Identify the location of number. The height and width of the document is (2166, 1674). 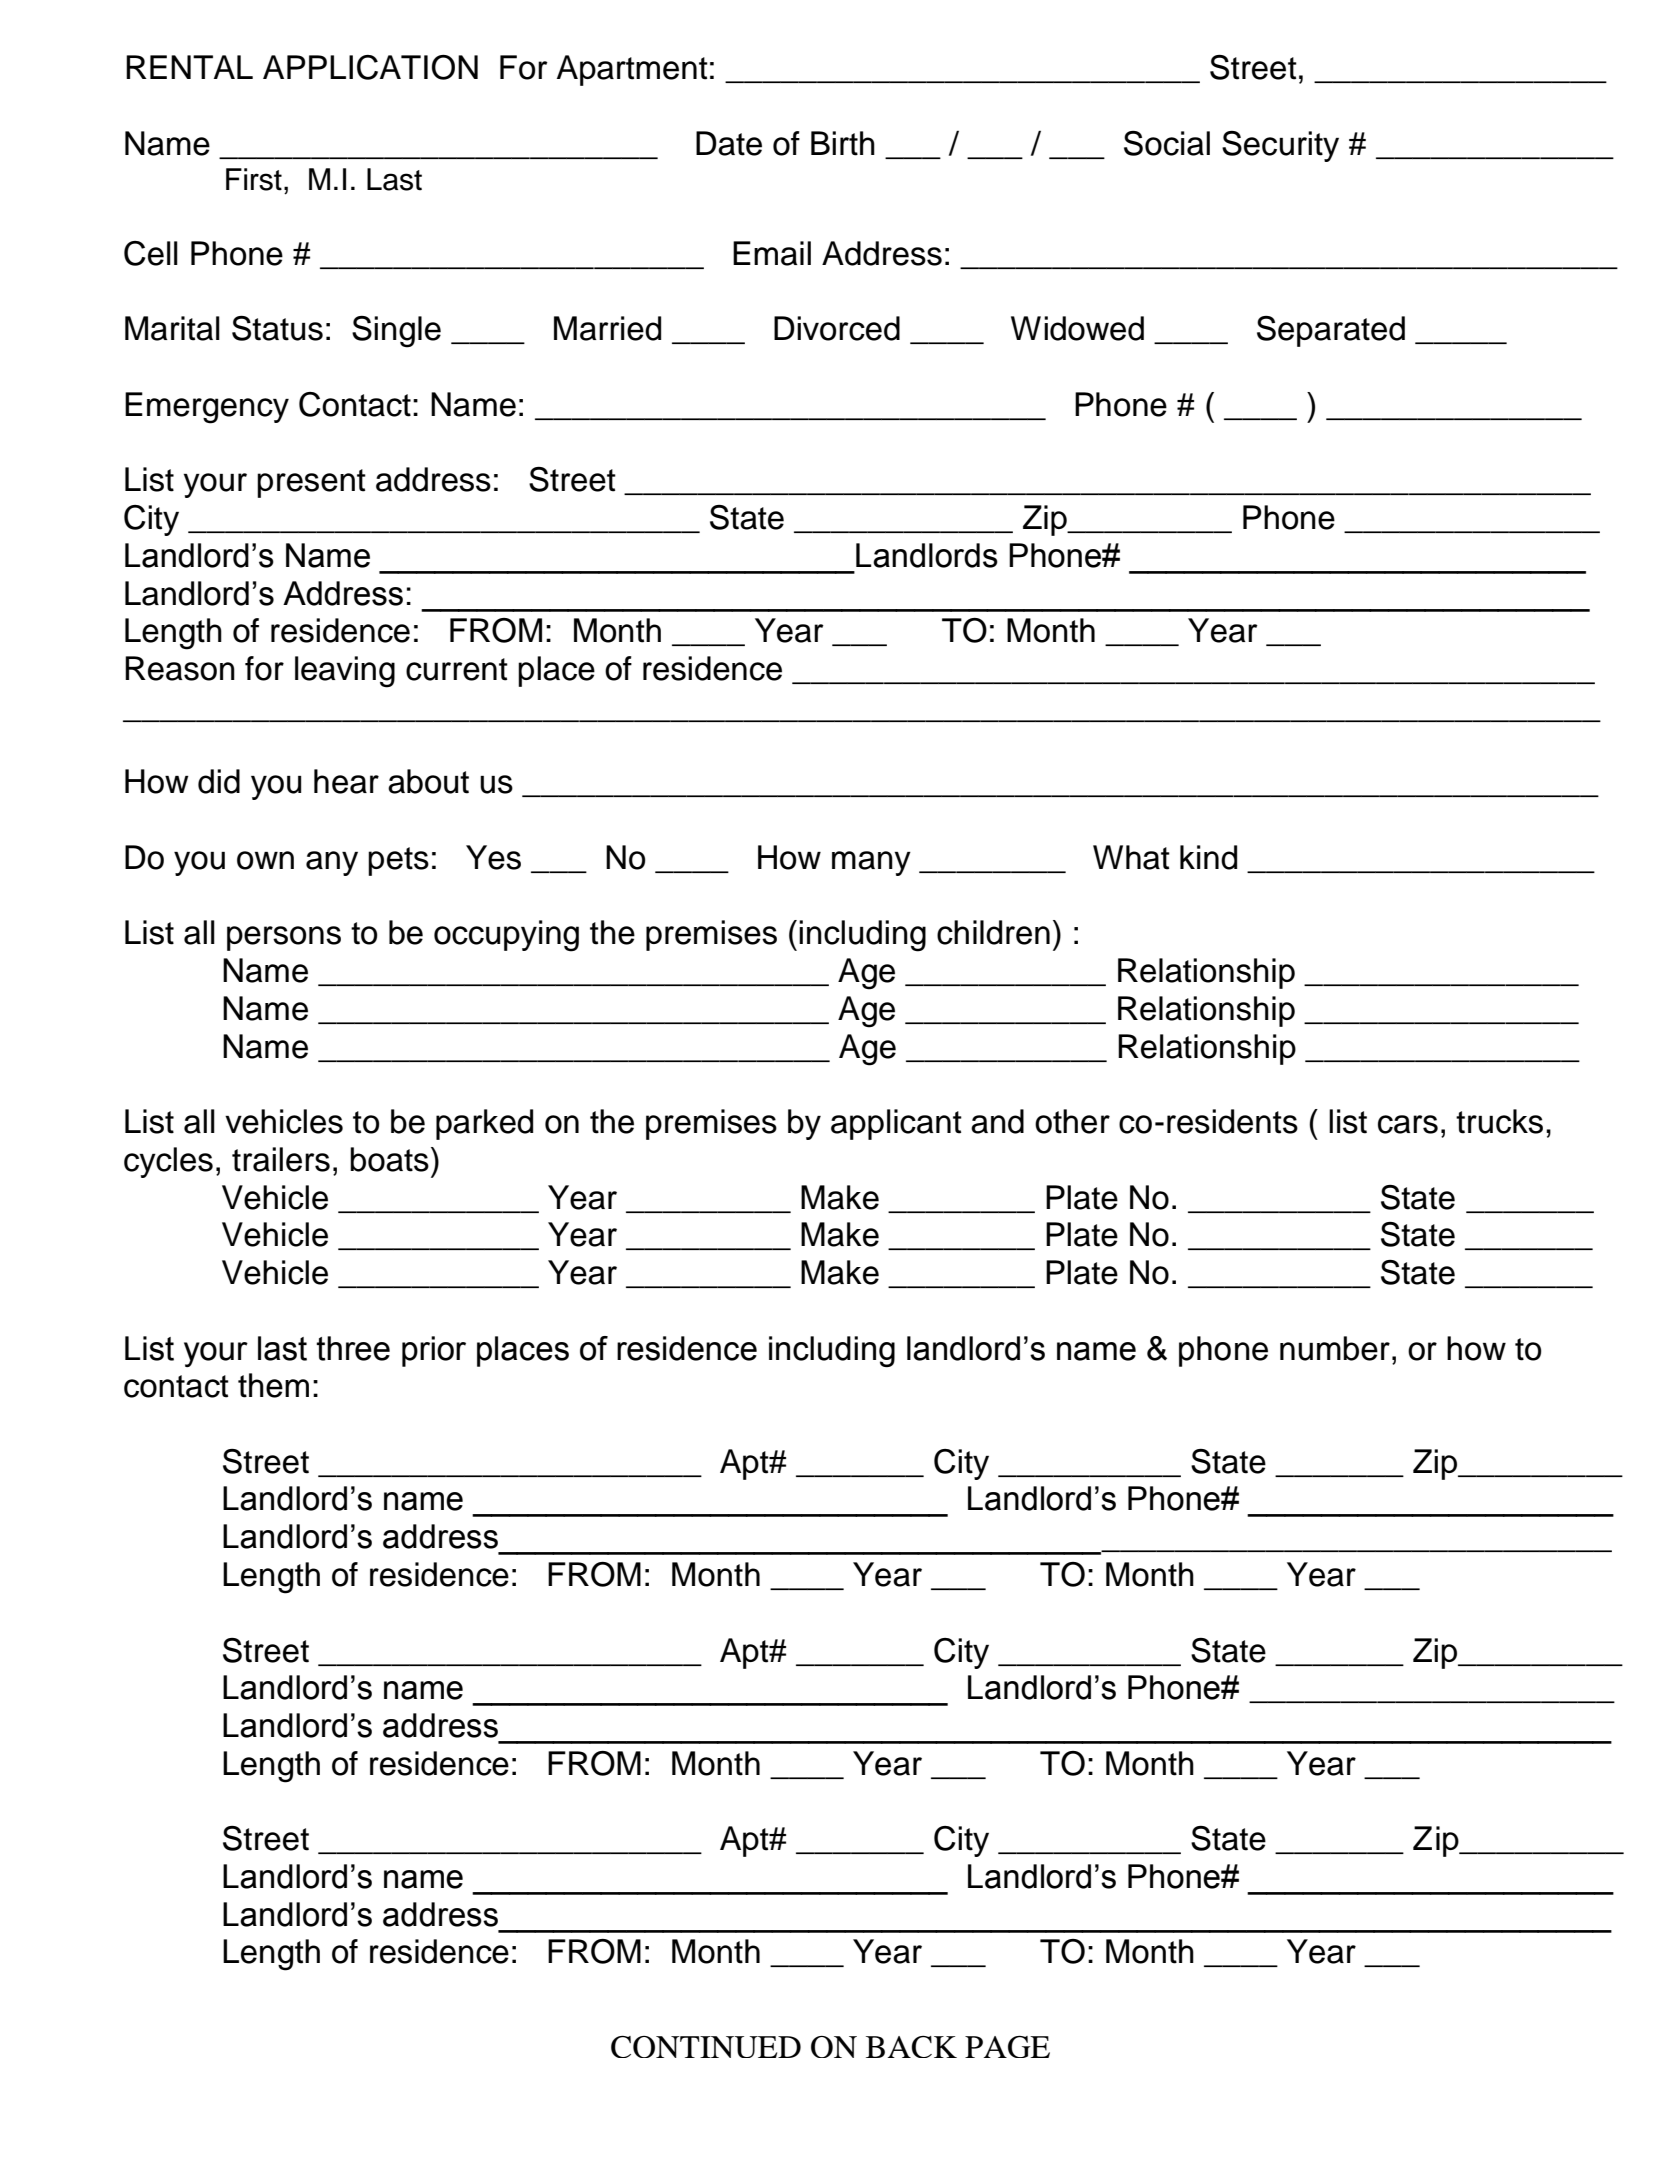
(1335, 1348).
